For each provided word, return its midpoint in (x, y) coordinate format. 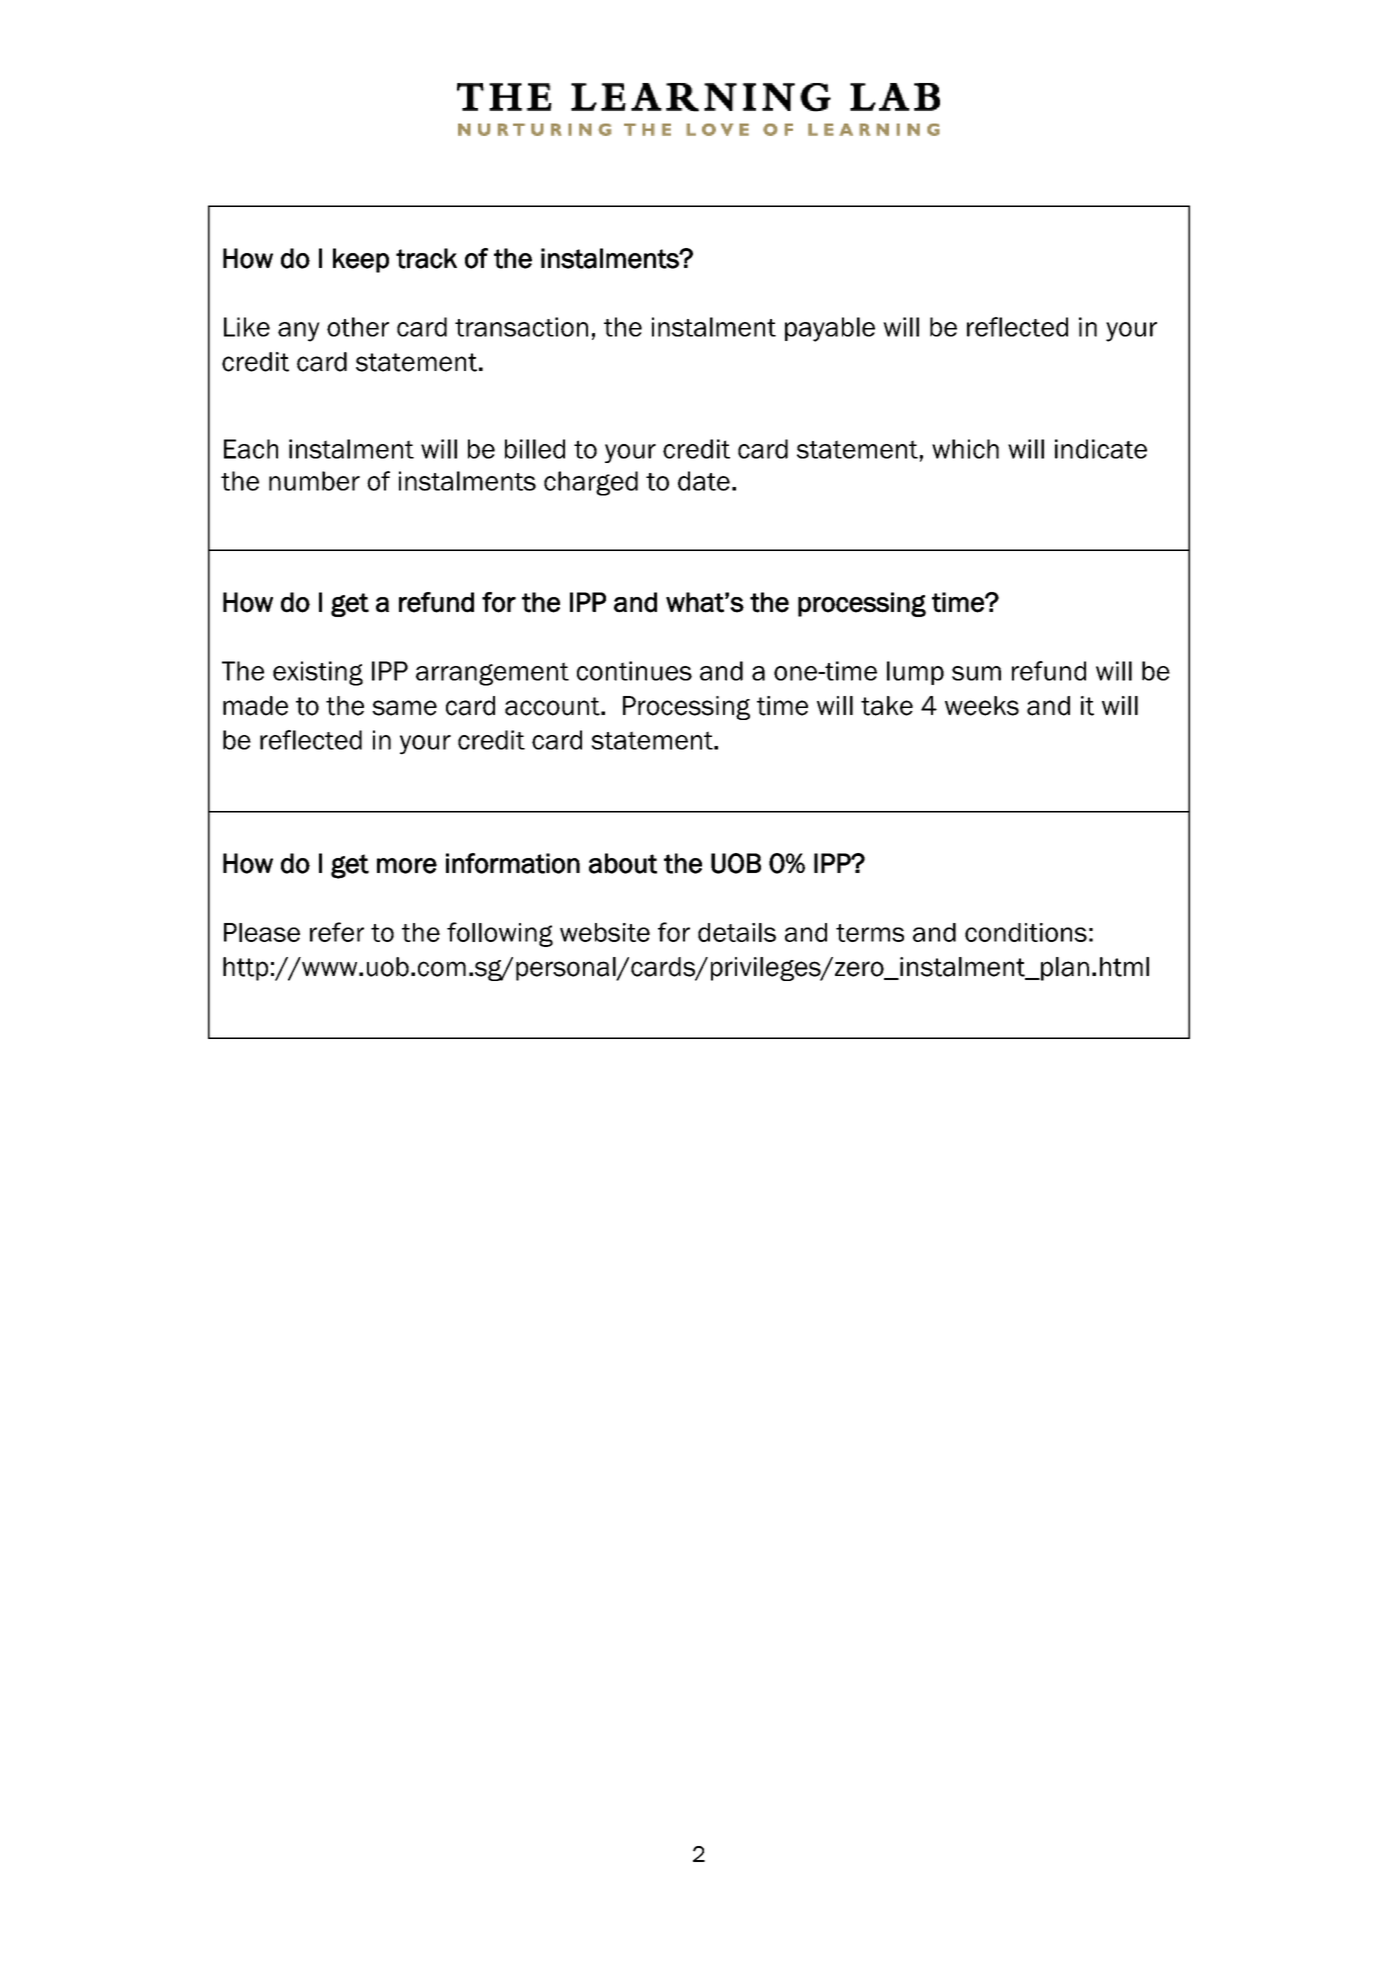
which (965, 449)
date (704, 481)
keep (361, 260)
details (737, 932)
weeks (982, 706)
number (314, 481)
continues (634, 671)
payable (830, 329)
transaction (521, 327)
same (404, 708)
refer (337, 932)
